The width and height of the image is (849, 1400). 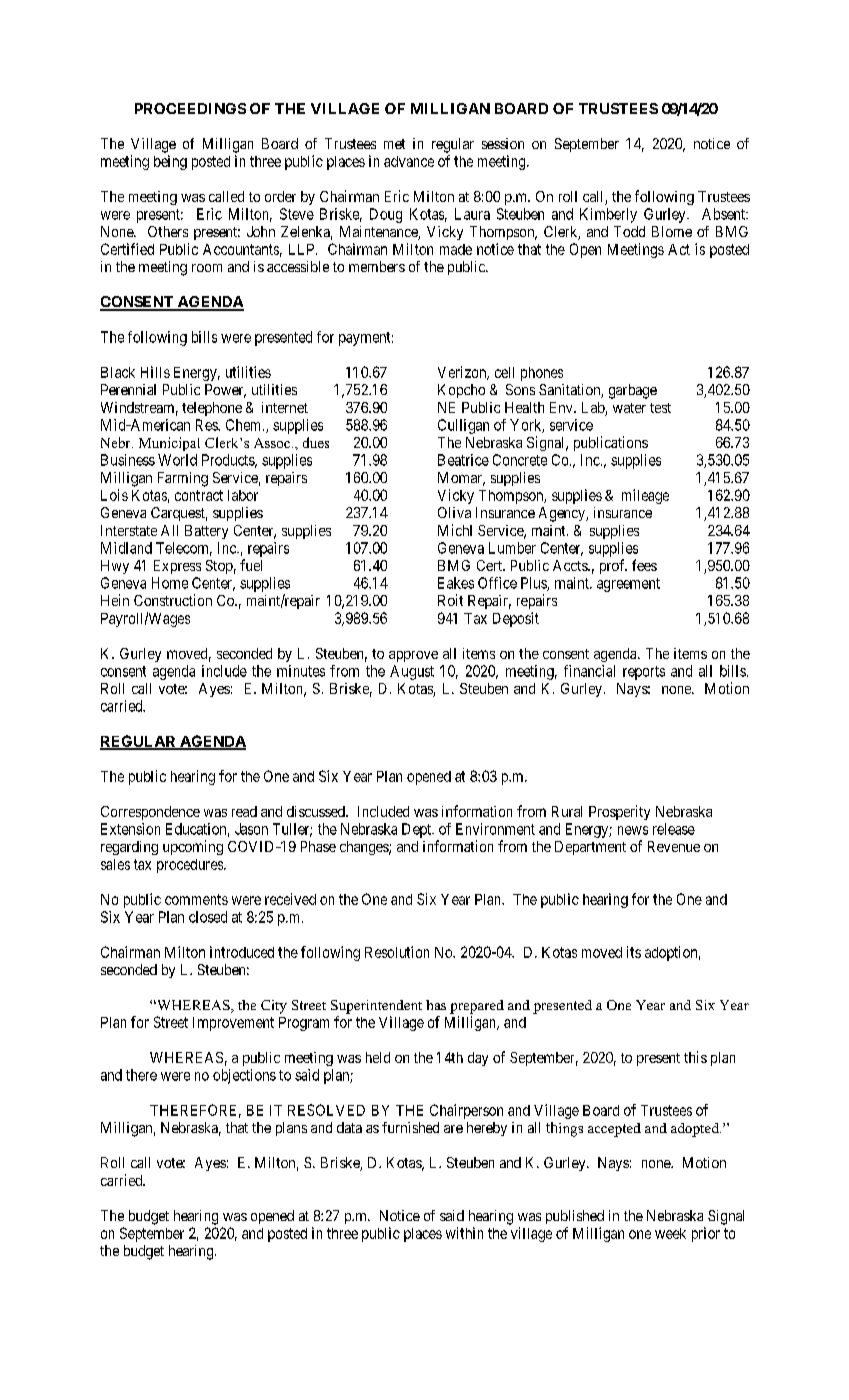 I want to click on mileage, so click(x=645, y=496).
